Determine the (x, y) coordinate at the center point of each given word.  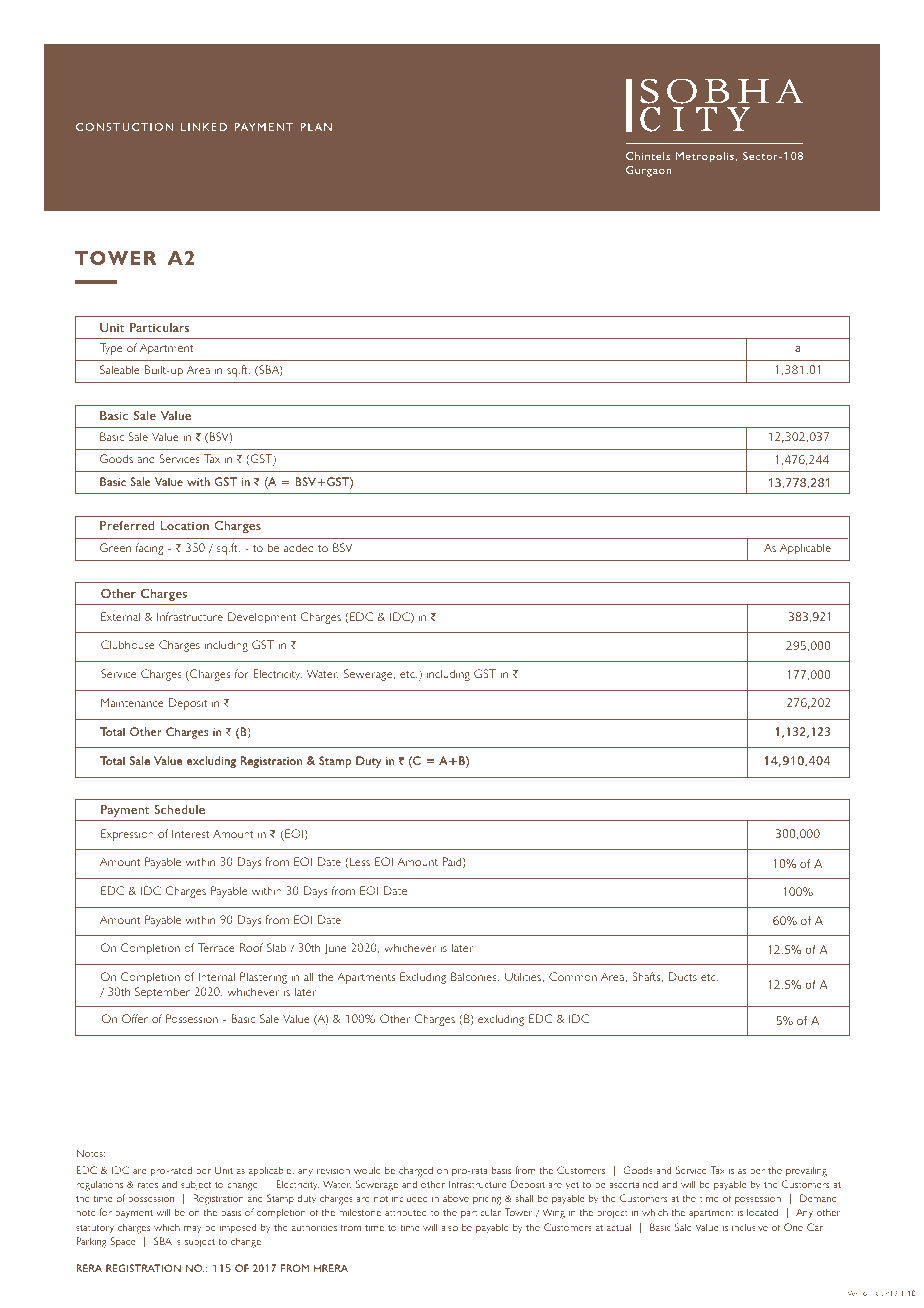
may (193, 1229)
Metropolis (705, 157)
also (449, 1227)
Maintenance (132, 702)
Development (262, 618)
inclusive (750, 1227)
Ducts (683, 976)
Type (111, 349)
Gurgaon (648, 171)
